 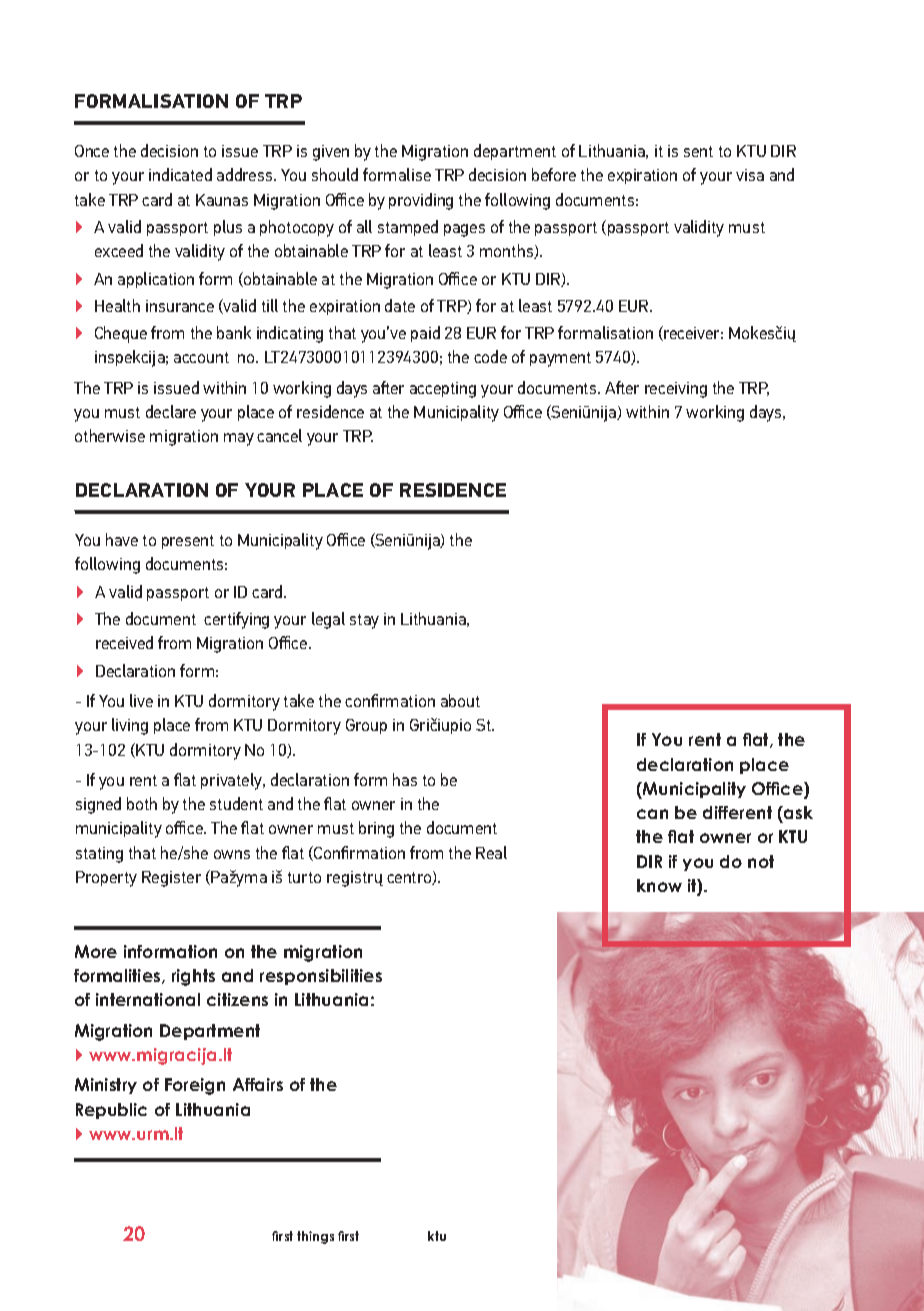 I want to click on providing, so click(x=421, y=201).
